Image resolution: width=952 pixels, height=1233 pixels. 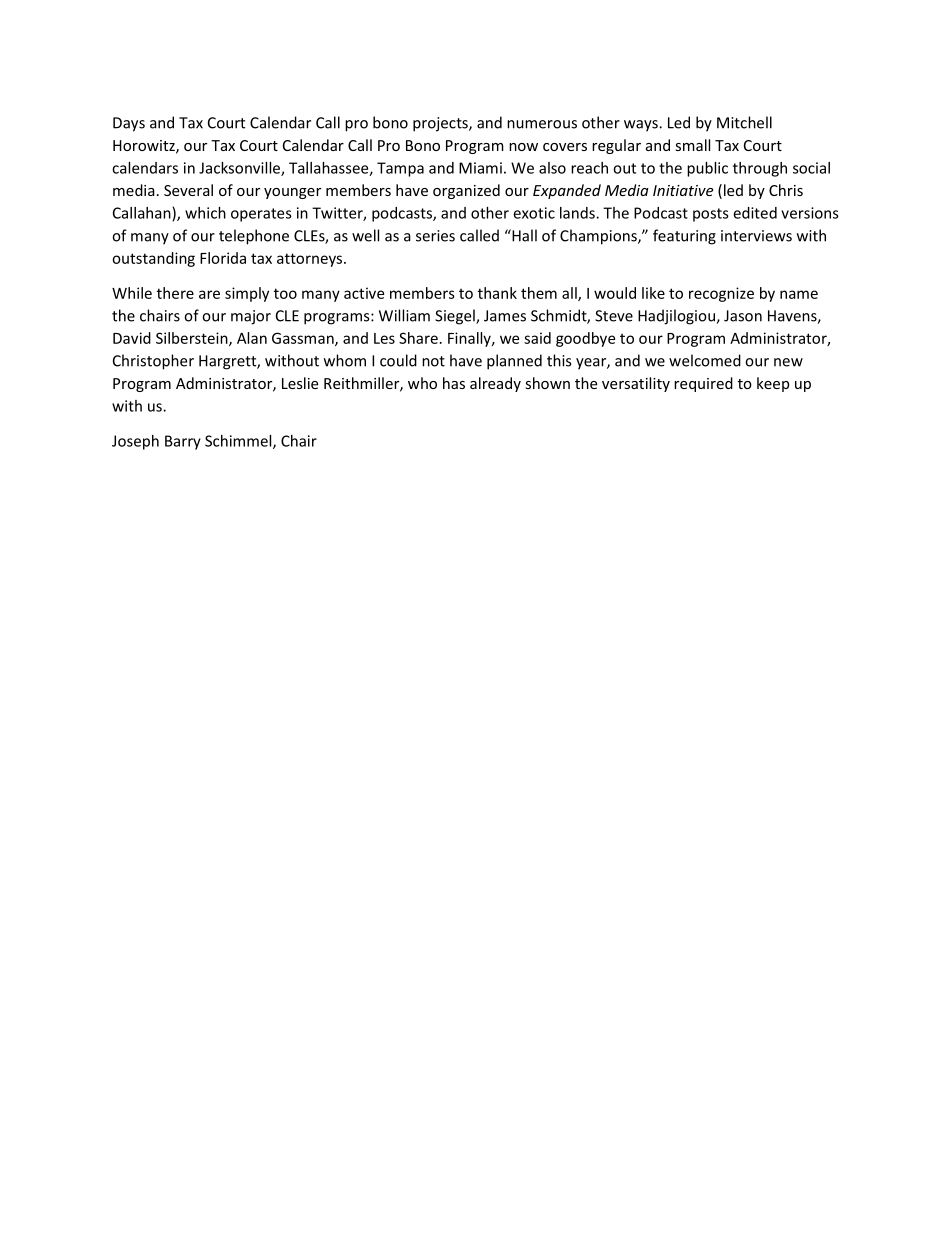 I want to click on Days, so click(x=129, y=124).
